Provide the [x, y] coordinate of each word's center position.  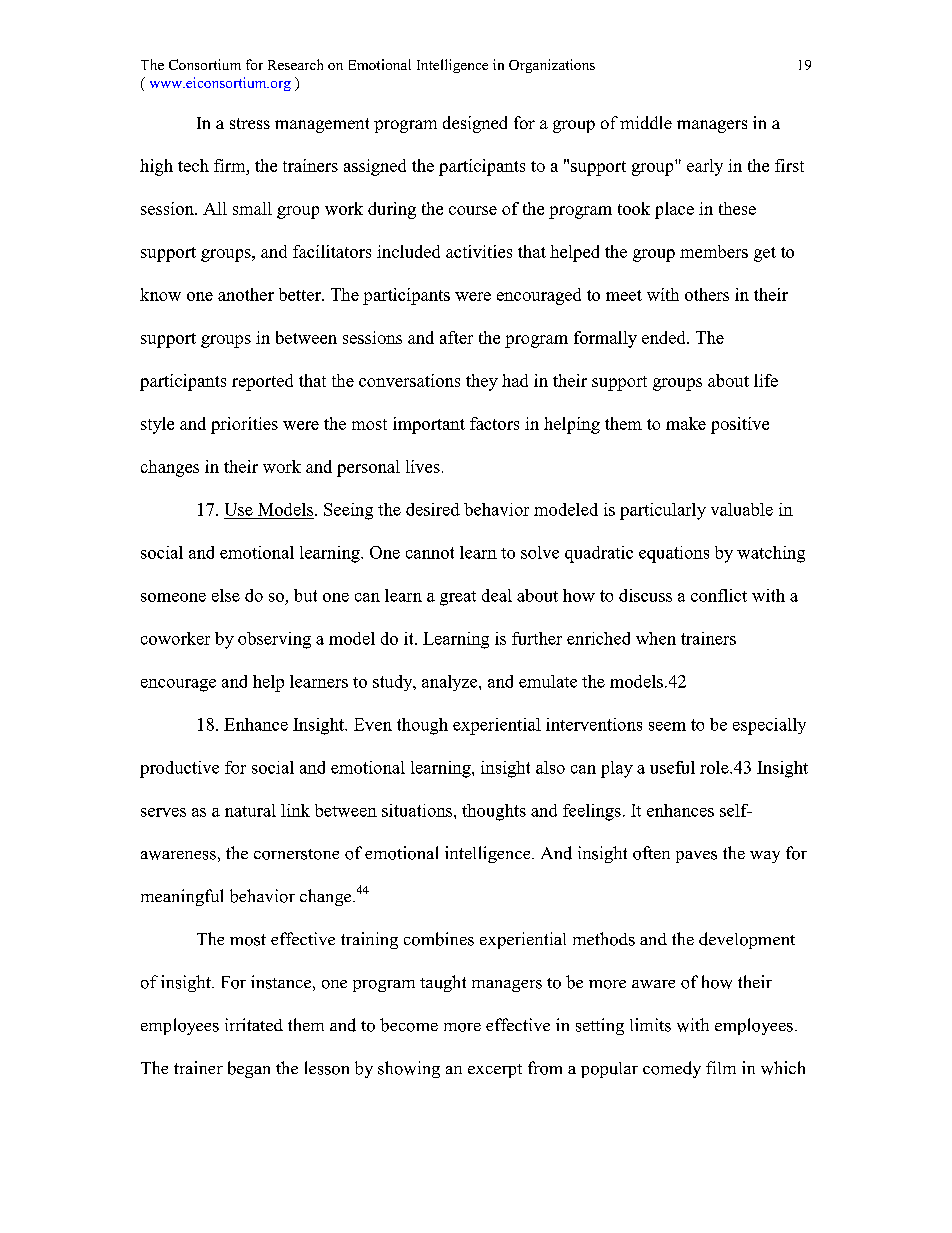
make [686, 423]
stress [250, 123]
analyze [451, 683]
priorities [244, 425]
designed [475, 124]
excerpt [495, 1071]
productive [179, 769]
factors [494, 423]
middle [646, 122]
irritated [254, 1024]
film [721, 1067]
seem [667, 726]
